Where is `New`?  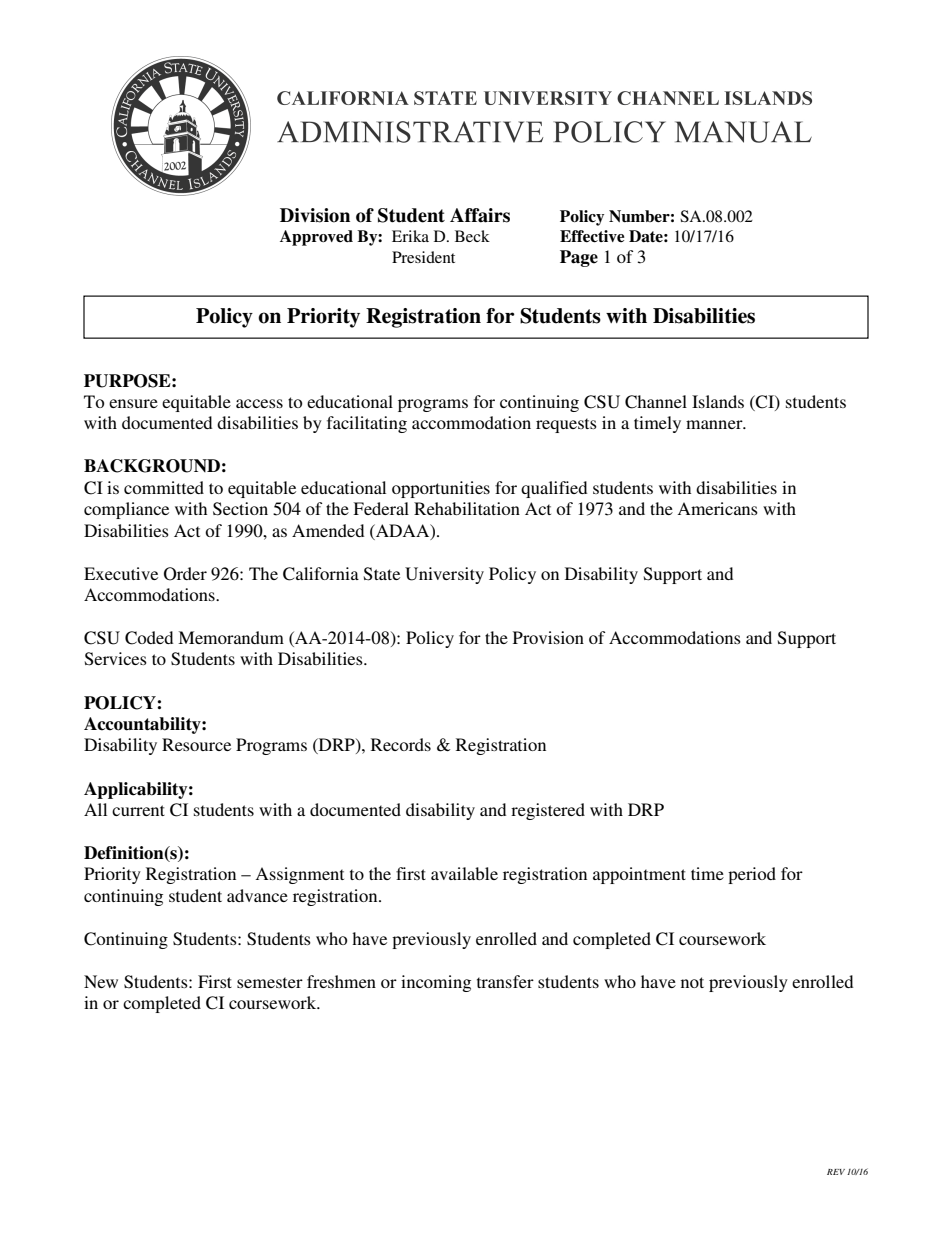
New is located at coordinates (101, 981).
